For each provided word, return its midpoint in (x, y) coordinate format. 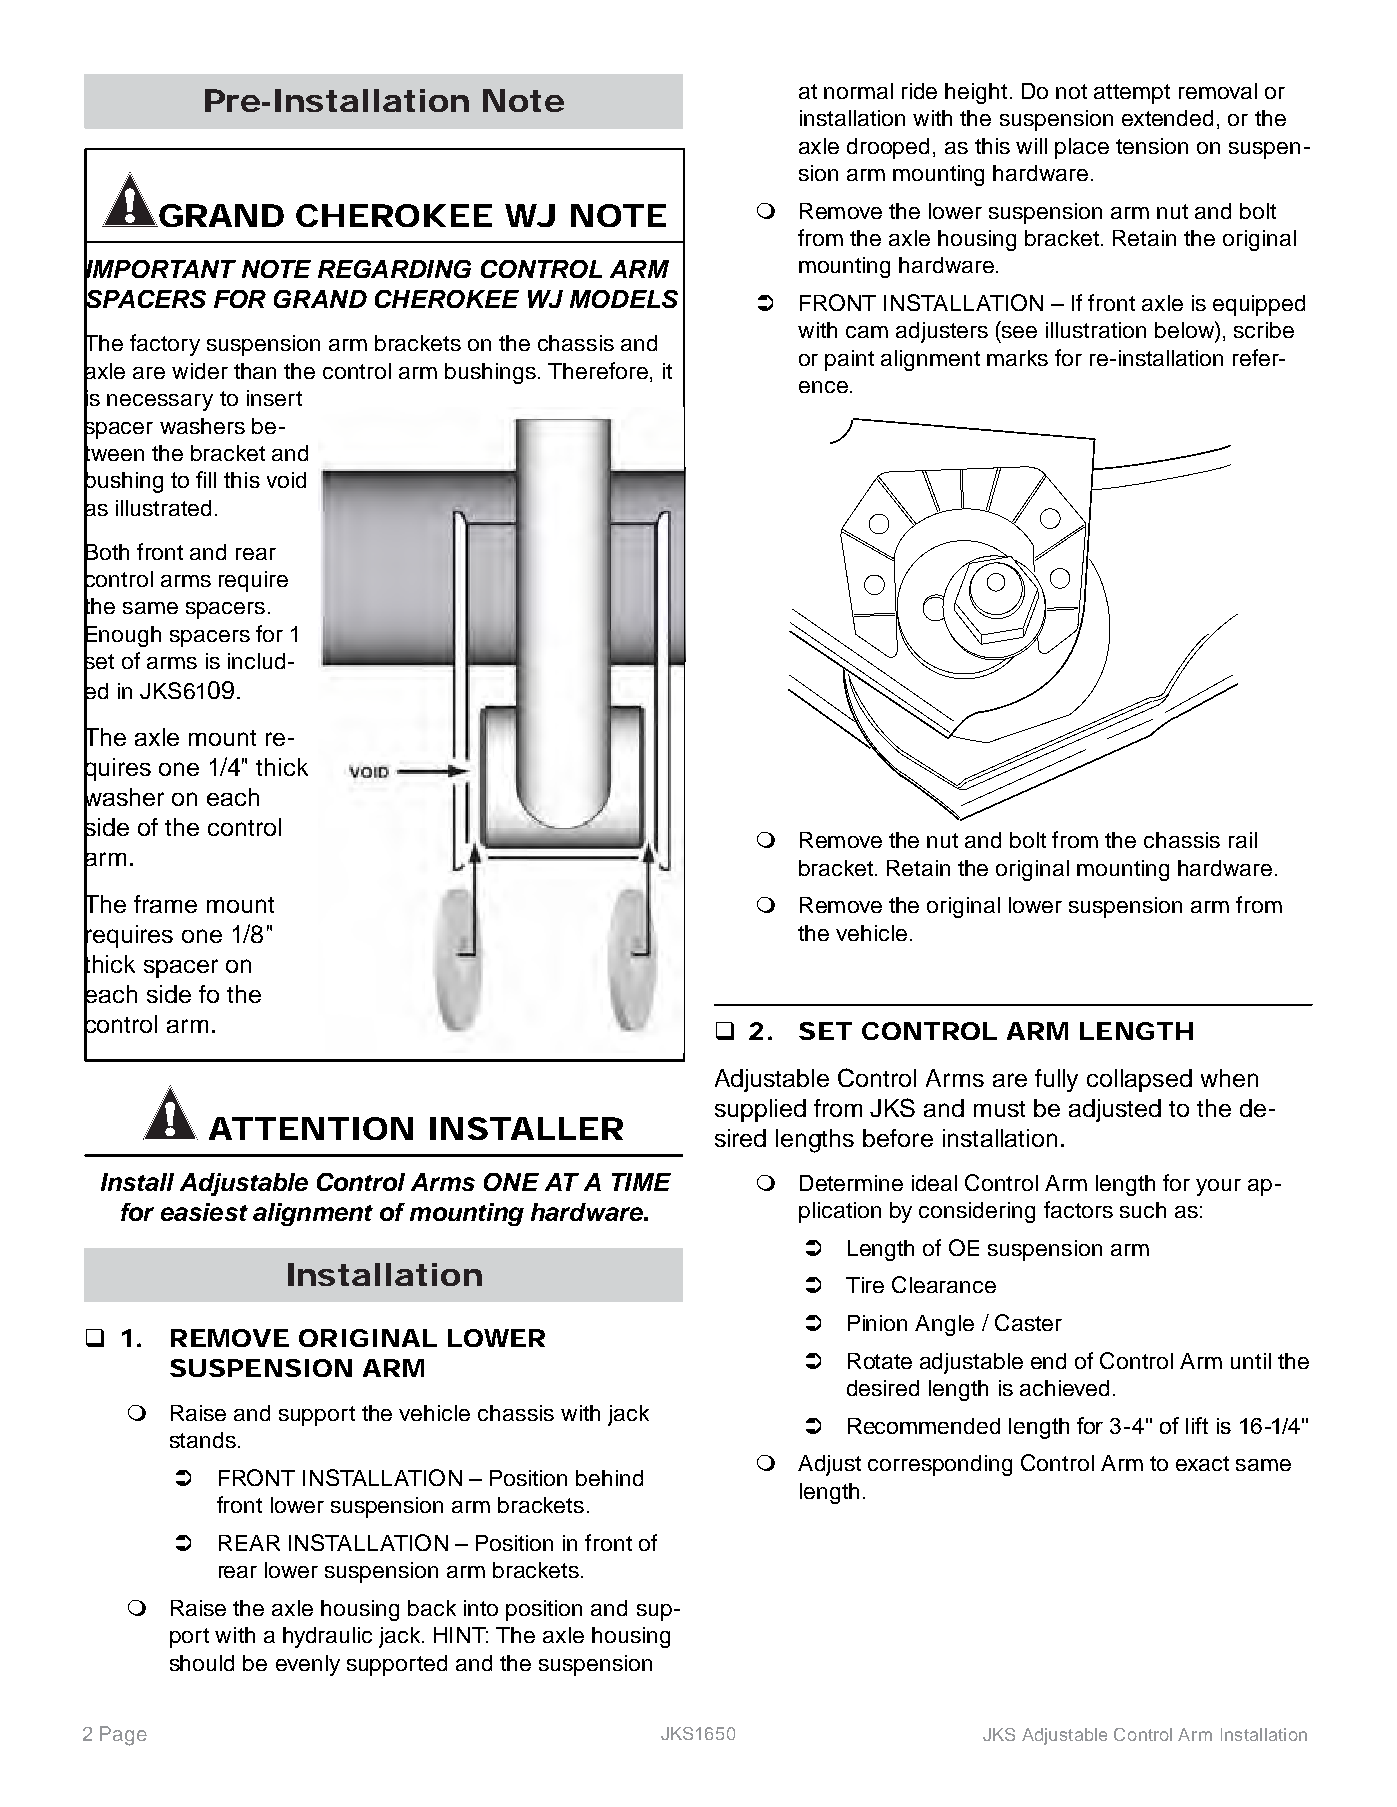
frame (165, 904)
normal (858, 91)
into (481, 1608)
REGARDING (394, 269)
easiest (204, 1212)
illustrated (163, 508)
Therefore (598, 370)
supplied (760, 1110)
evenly (308, 1665)
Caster (1028, 1322)
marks (1017, 358)
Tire (865, 1285)
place (1082, 148)
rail (1243, 840)
